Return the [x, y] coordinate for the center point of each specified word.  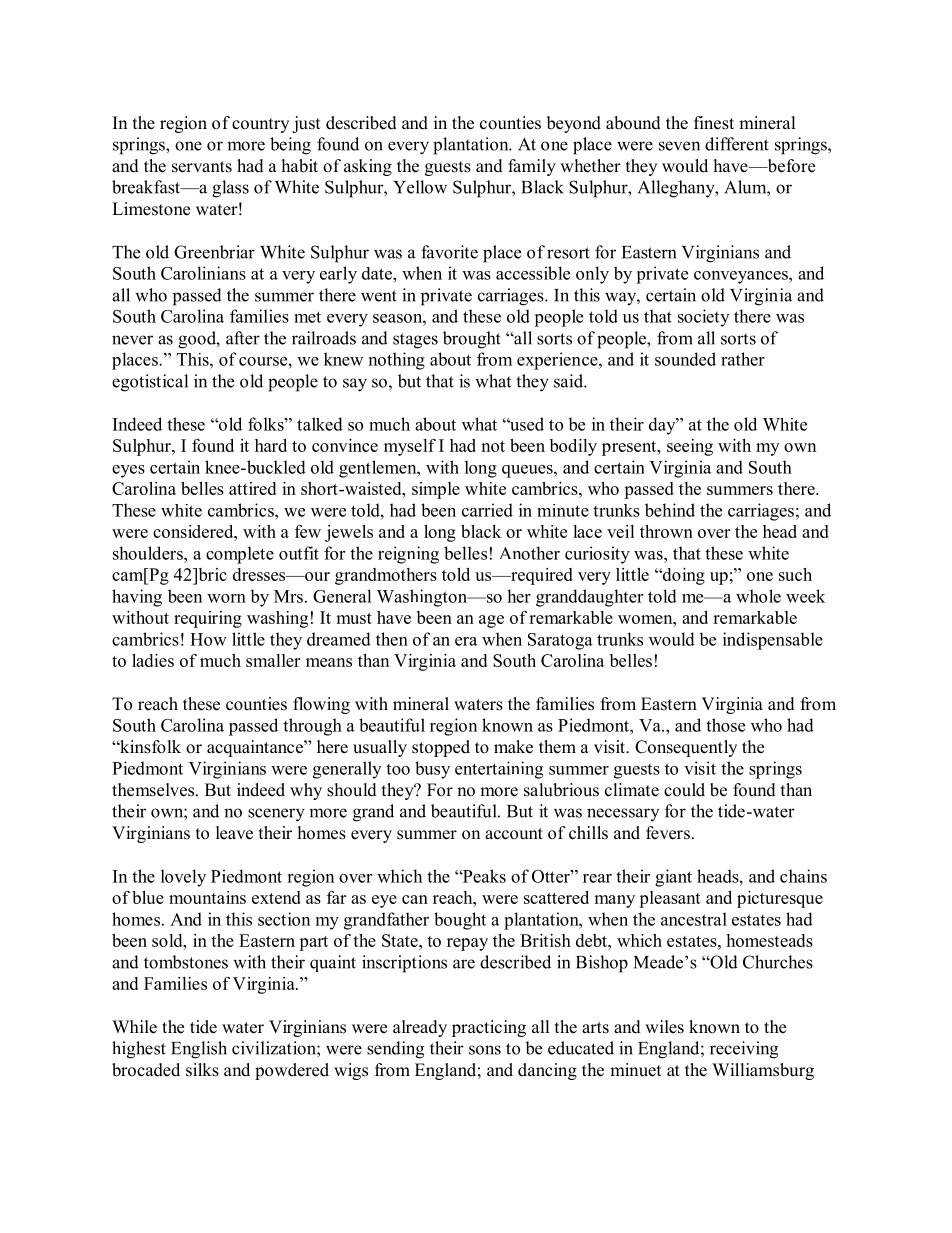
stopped [441, 748]
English [199, 1050]
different [737, 144]
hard [271, 445]
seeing [690, 447]
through [312, 727]
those [725, 725]
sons [485, 1050]
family [532, 167]
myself [410, 447]
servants [202, 167]
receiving [744, 1050]
